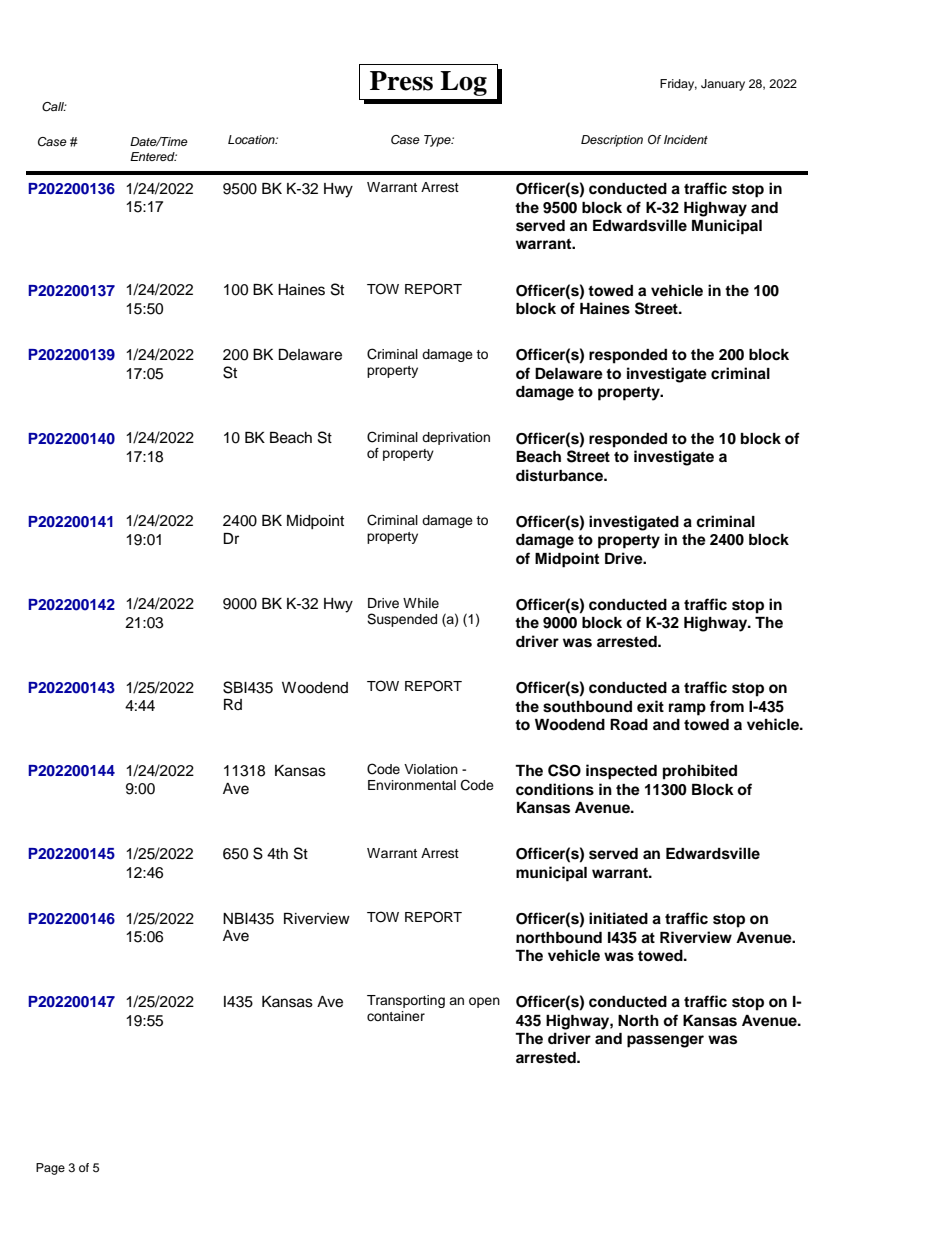 Image resolution: width=952 pixels, height=1233 pixels. What do you see at coordinates (401, 81) in the screenshot?
I see `Press` at bounding box center [401, 81].
